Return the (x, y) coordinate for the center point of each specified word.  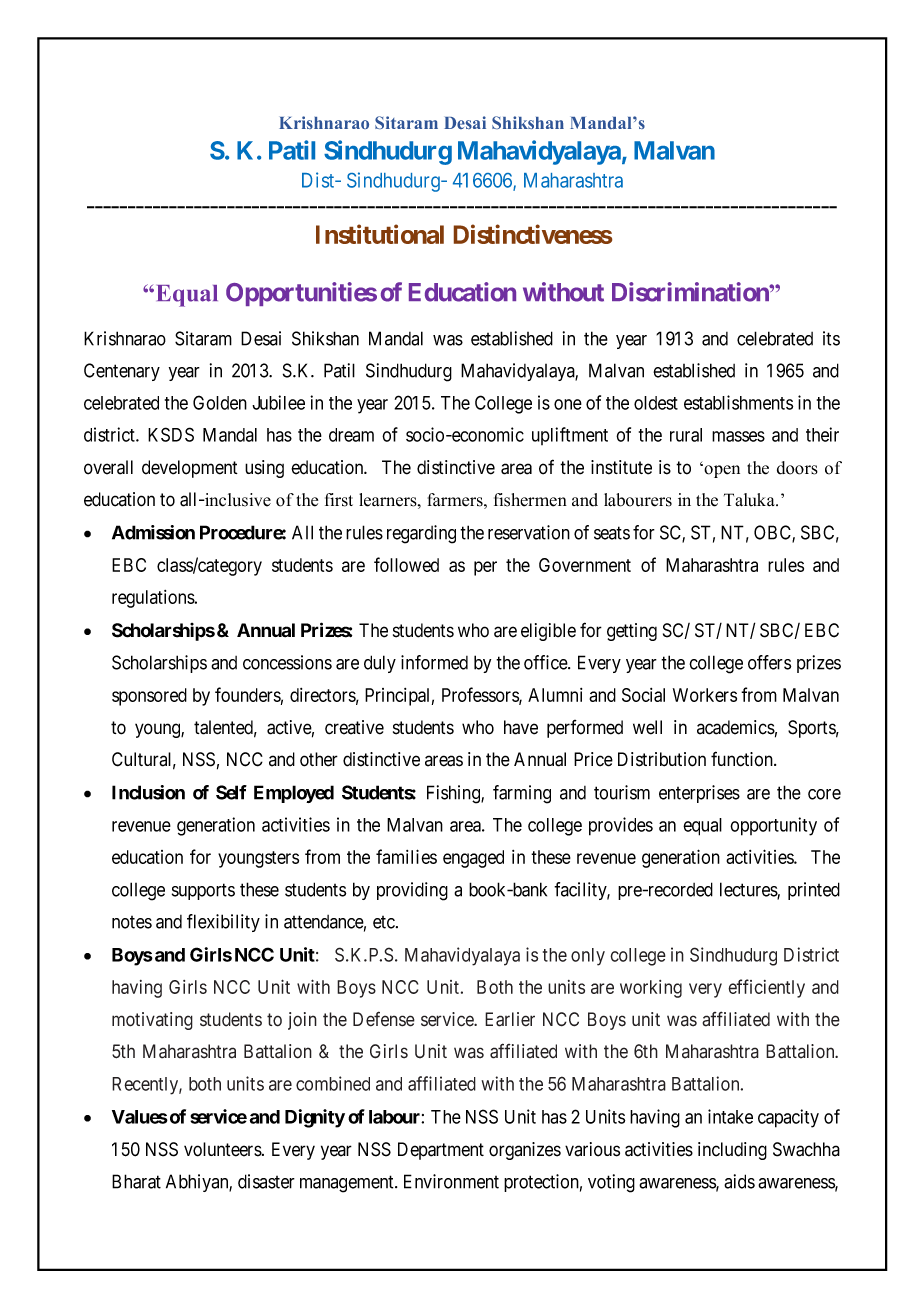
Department (441, 1151)
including (732, 1151)
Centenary (122, 372)
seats (612, 533)
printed (814, 891)
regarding (421, 534)
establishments (738, 402)
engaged (473, 859)
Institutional (380, 234)
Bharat (136, 1181)
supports (203, 891)
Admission (153, 532)
